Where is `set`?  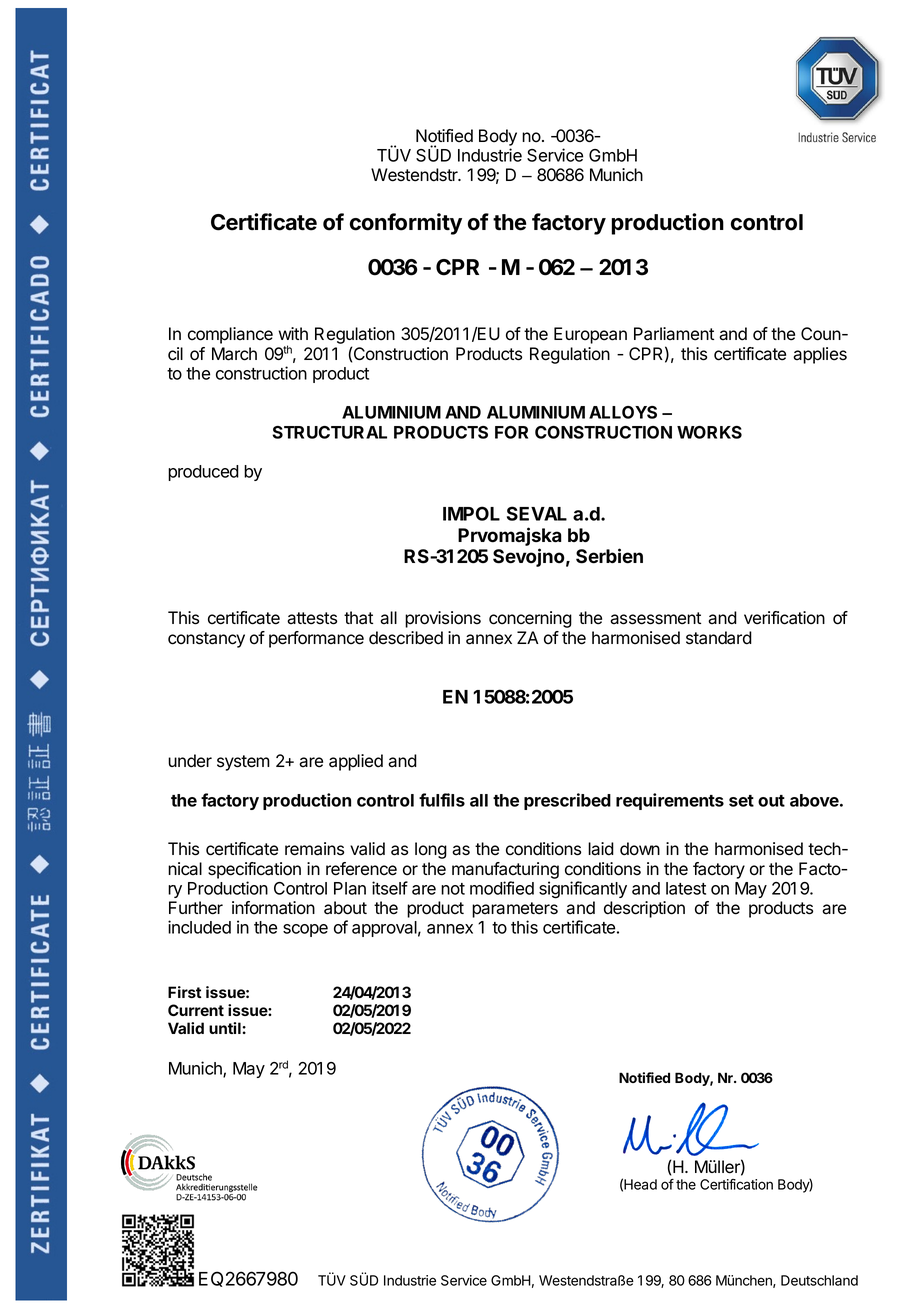
set is located at coordinates (741, 801).
